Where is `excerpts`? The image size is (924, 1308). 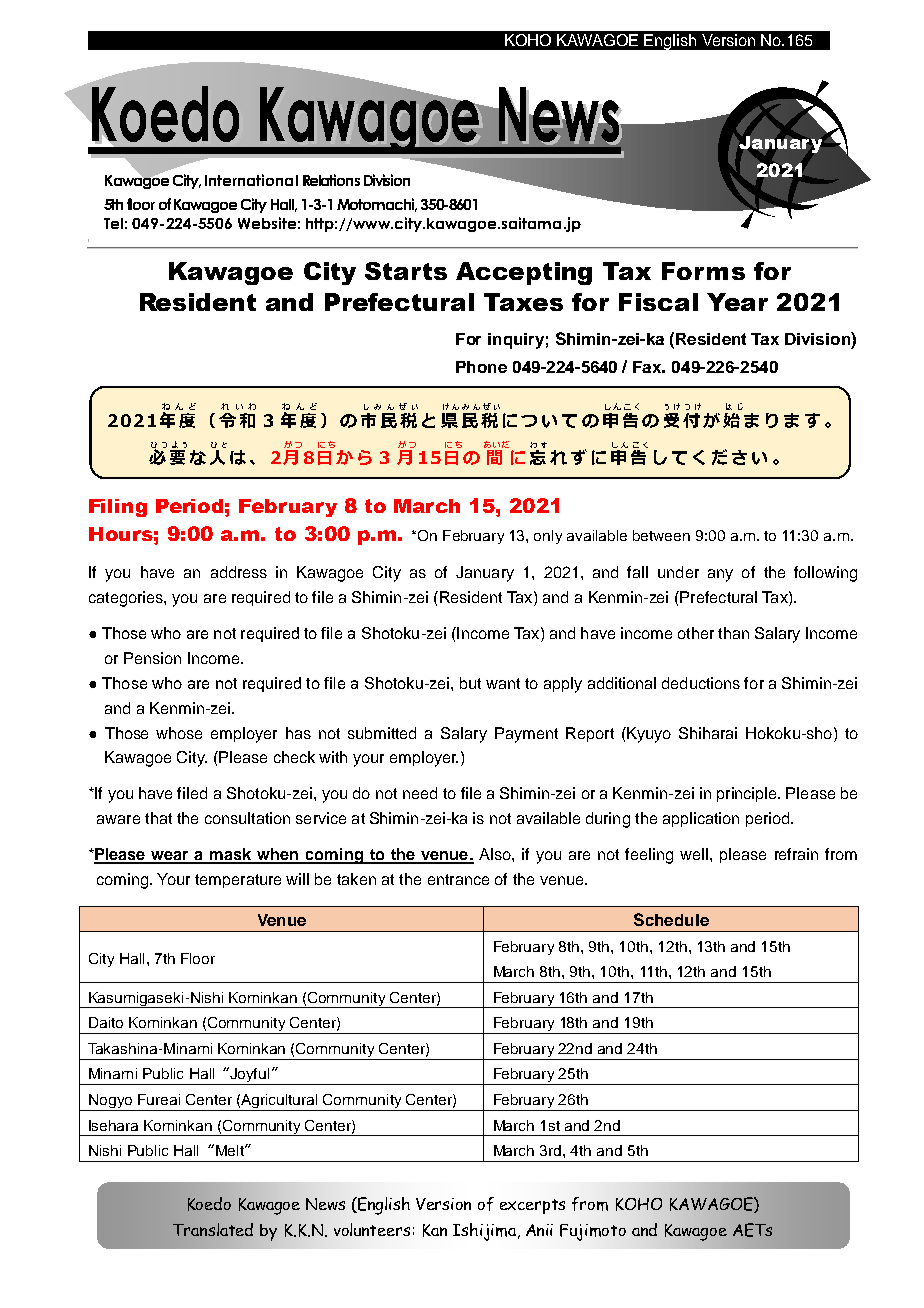 excerpts is located at coordinates (532, 1206).
